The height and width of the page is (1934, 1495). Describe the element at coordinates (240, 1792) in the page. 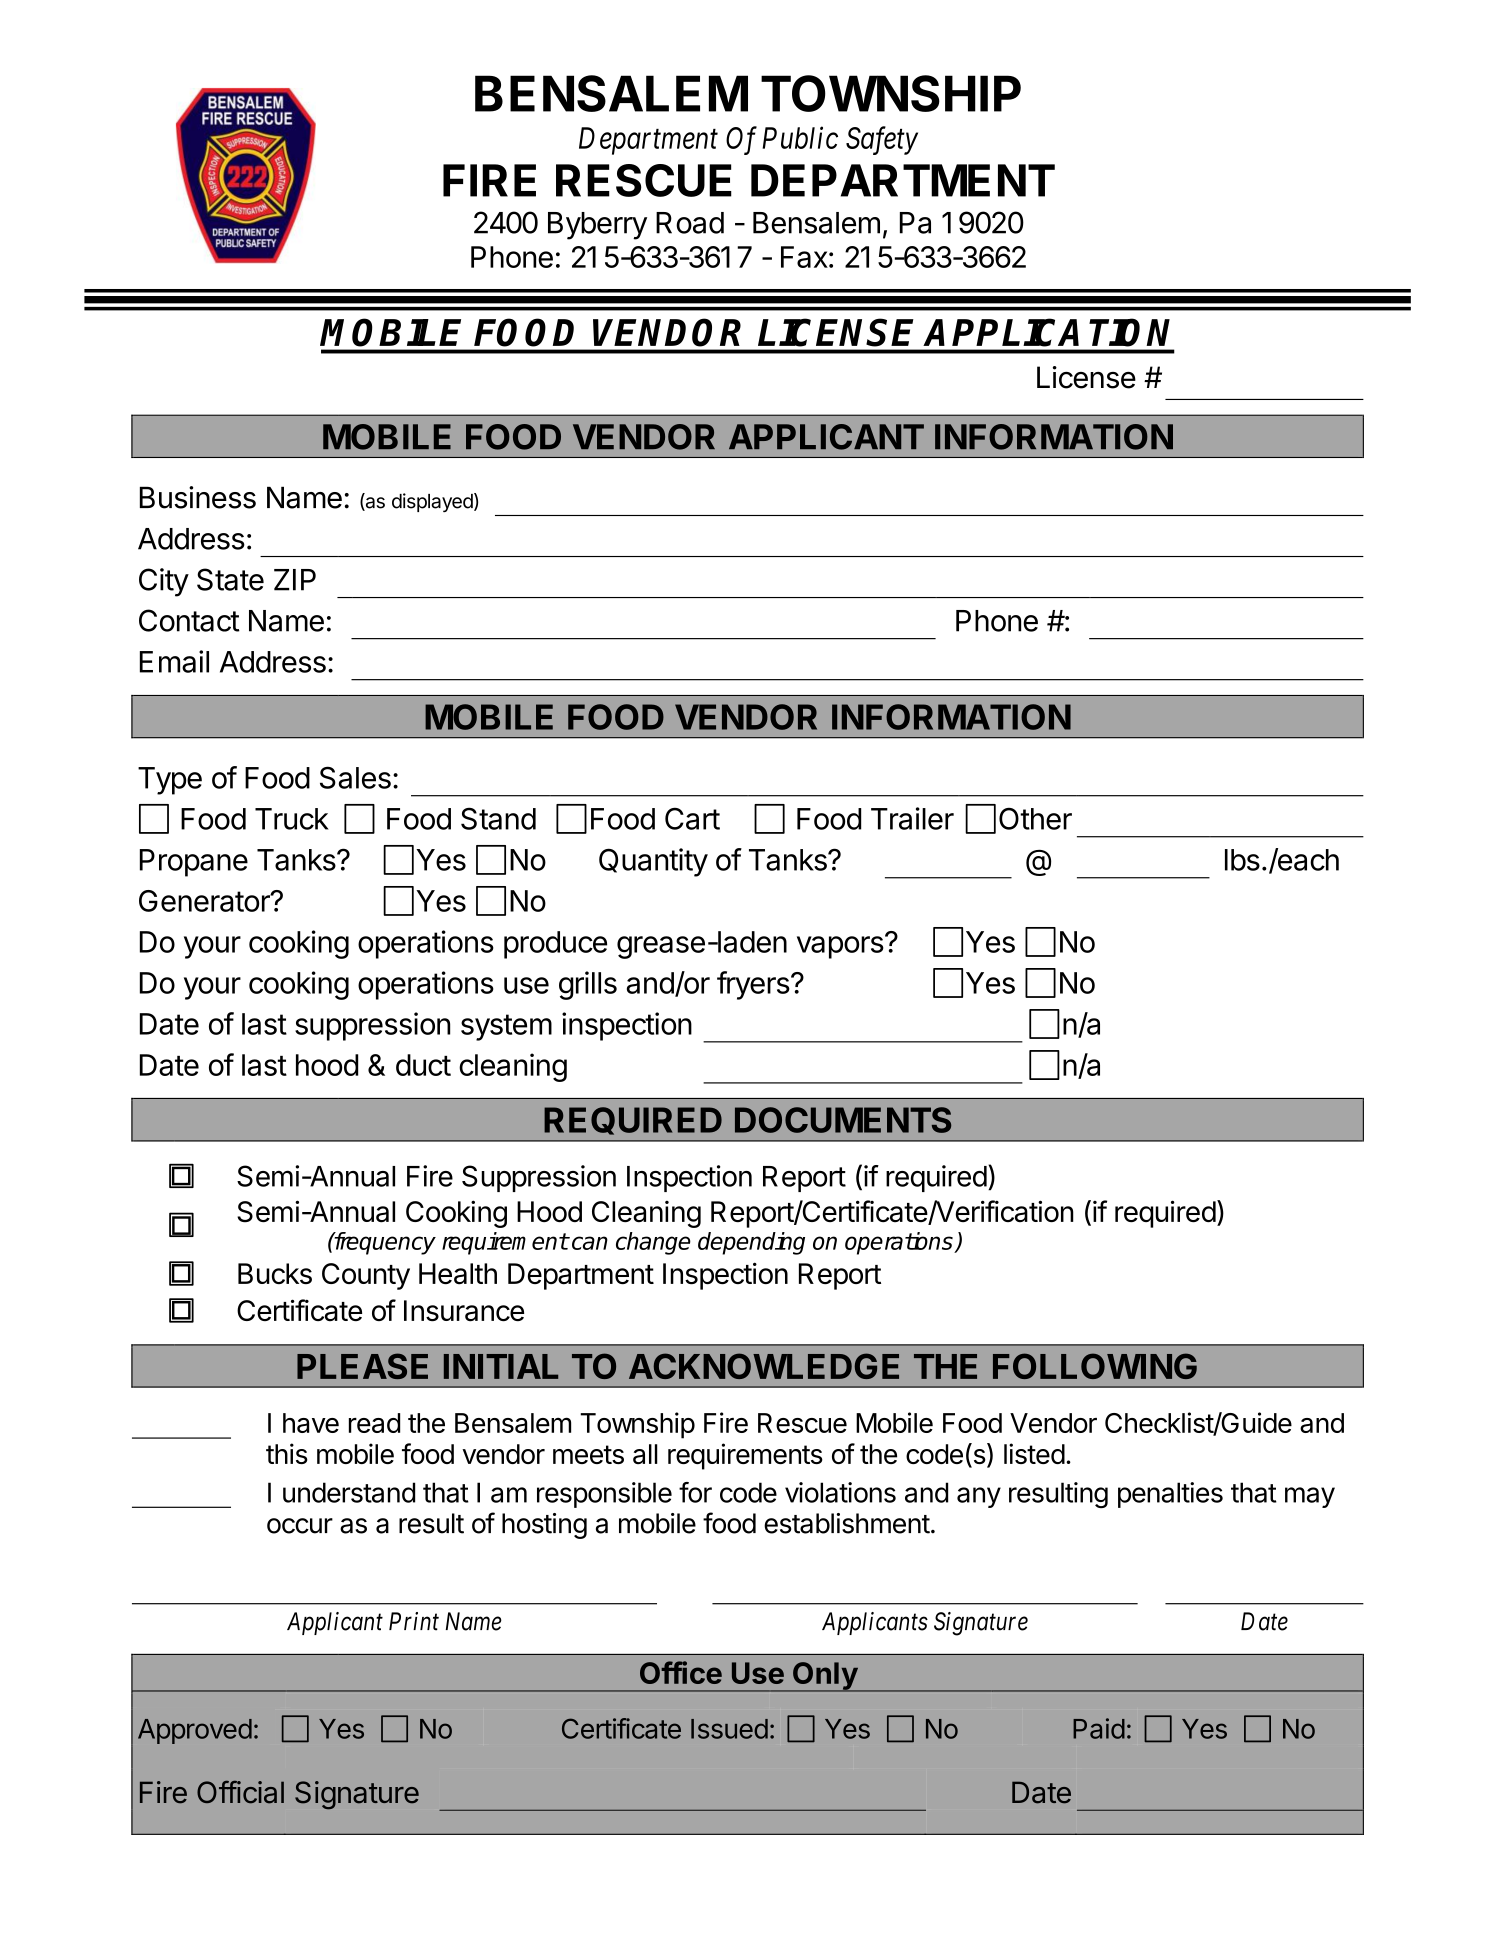

I see `Official` at that location.
